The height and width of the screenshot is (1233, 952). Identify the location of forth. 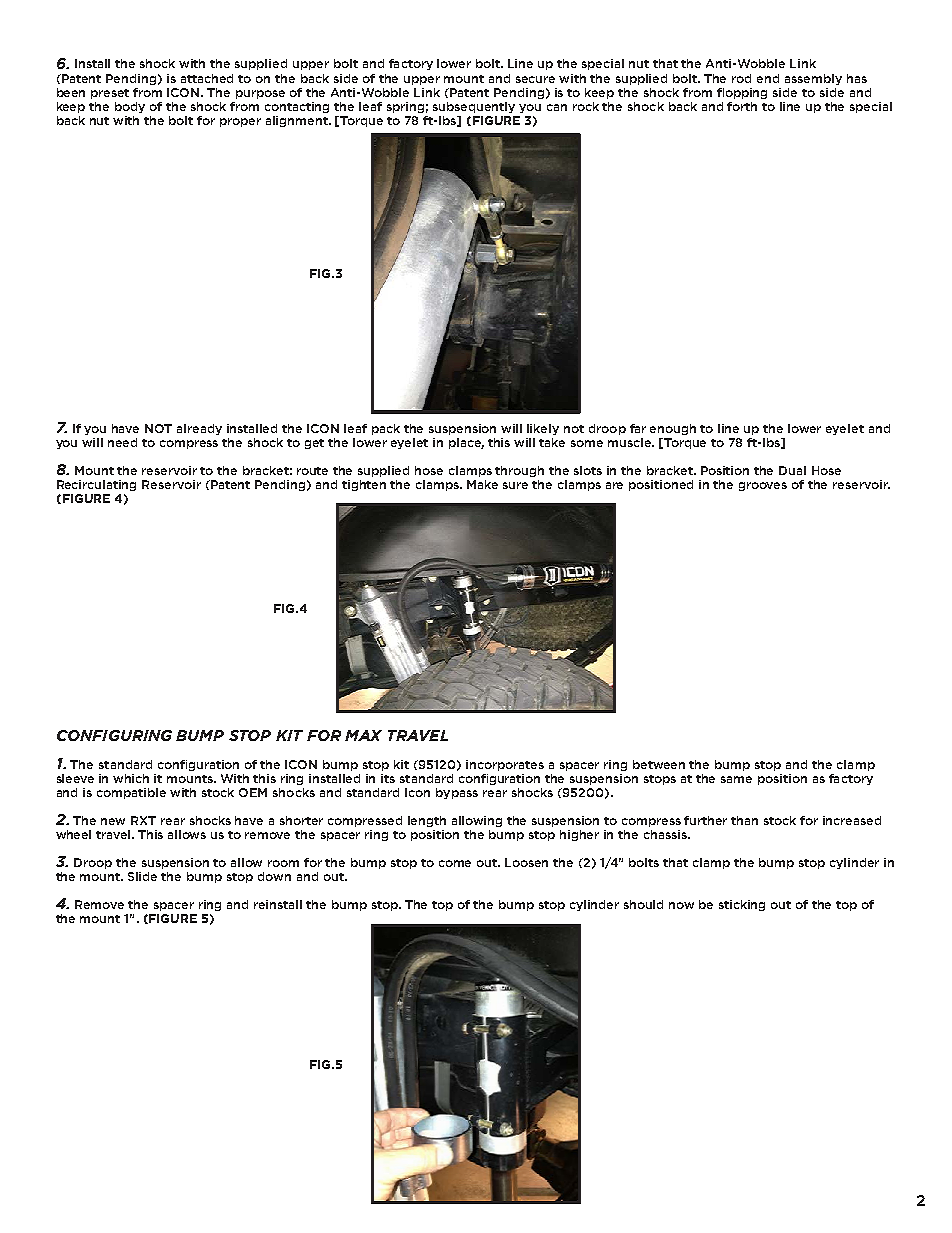
(742, 106).
